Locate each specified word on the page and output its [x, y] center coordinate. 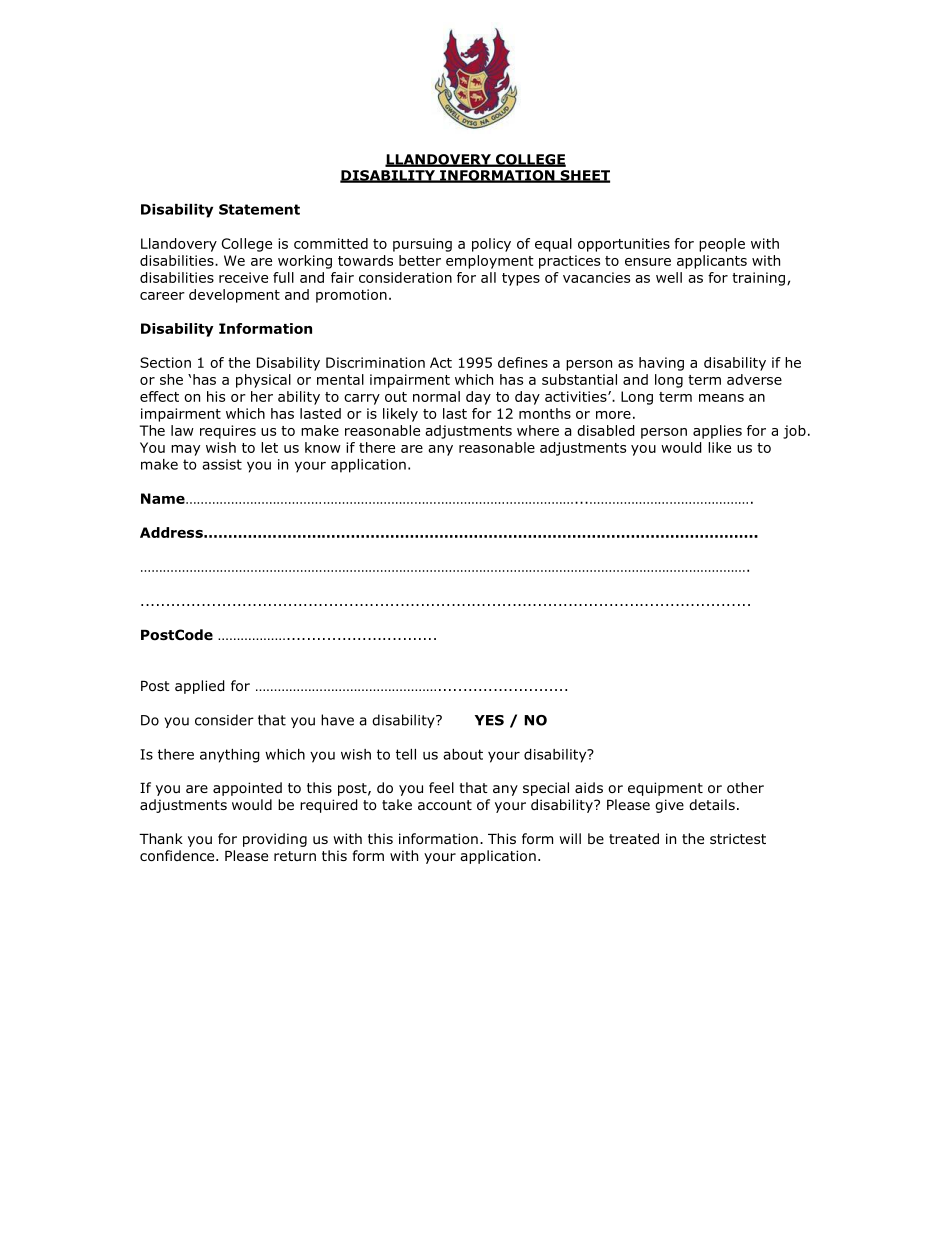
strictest [738, 838]
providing [275, 840]
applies [717, 432]
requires [228, 432]
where [538, 430]
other [745, 788]
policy [491, 245]
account [445, 805]
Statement [259, 209]
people [722, 245]
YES [489, 720]
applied [200, 687]
